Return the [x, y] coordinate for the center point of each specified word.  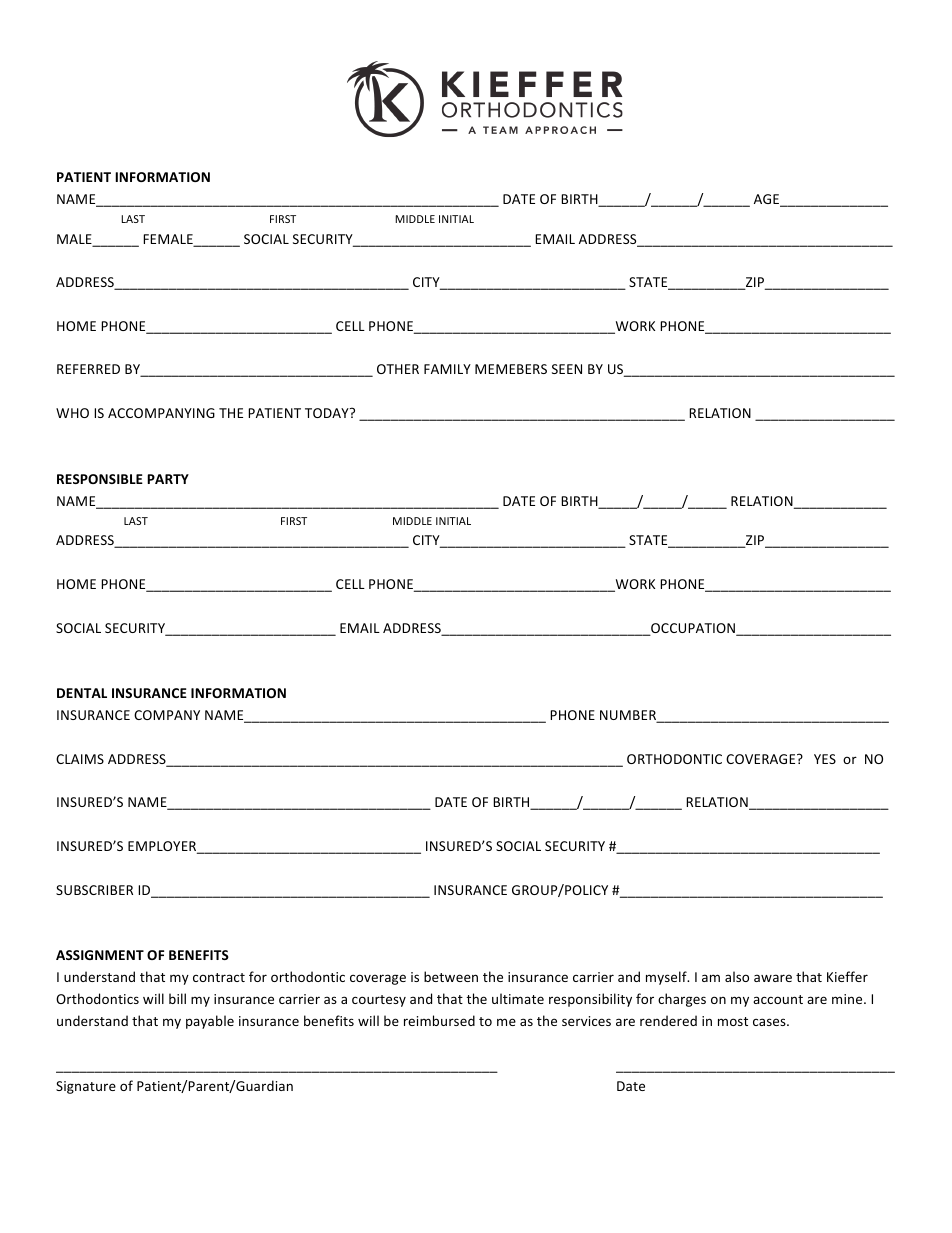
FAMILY [447, 369]
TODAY [328, 413]
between [451, 976]
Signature [86, 1087]
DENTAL [82, 693]
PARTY [168, 479]
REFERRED [88, 369]
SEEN [567, 369]
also [737, 976]
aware [773, 978]
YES [825, 759]
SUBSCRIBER [94, 890]
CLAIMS [80, 759]
